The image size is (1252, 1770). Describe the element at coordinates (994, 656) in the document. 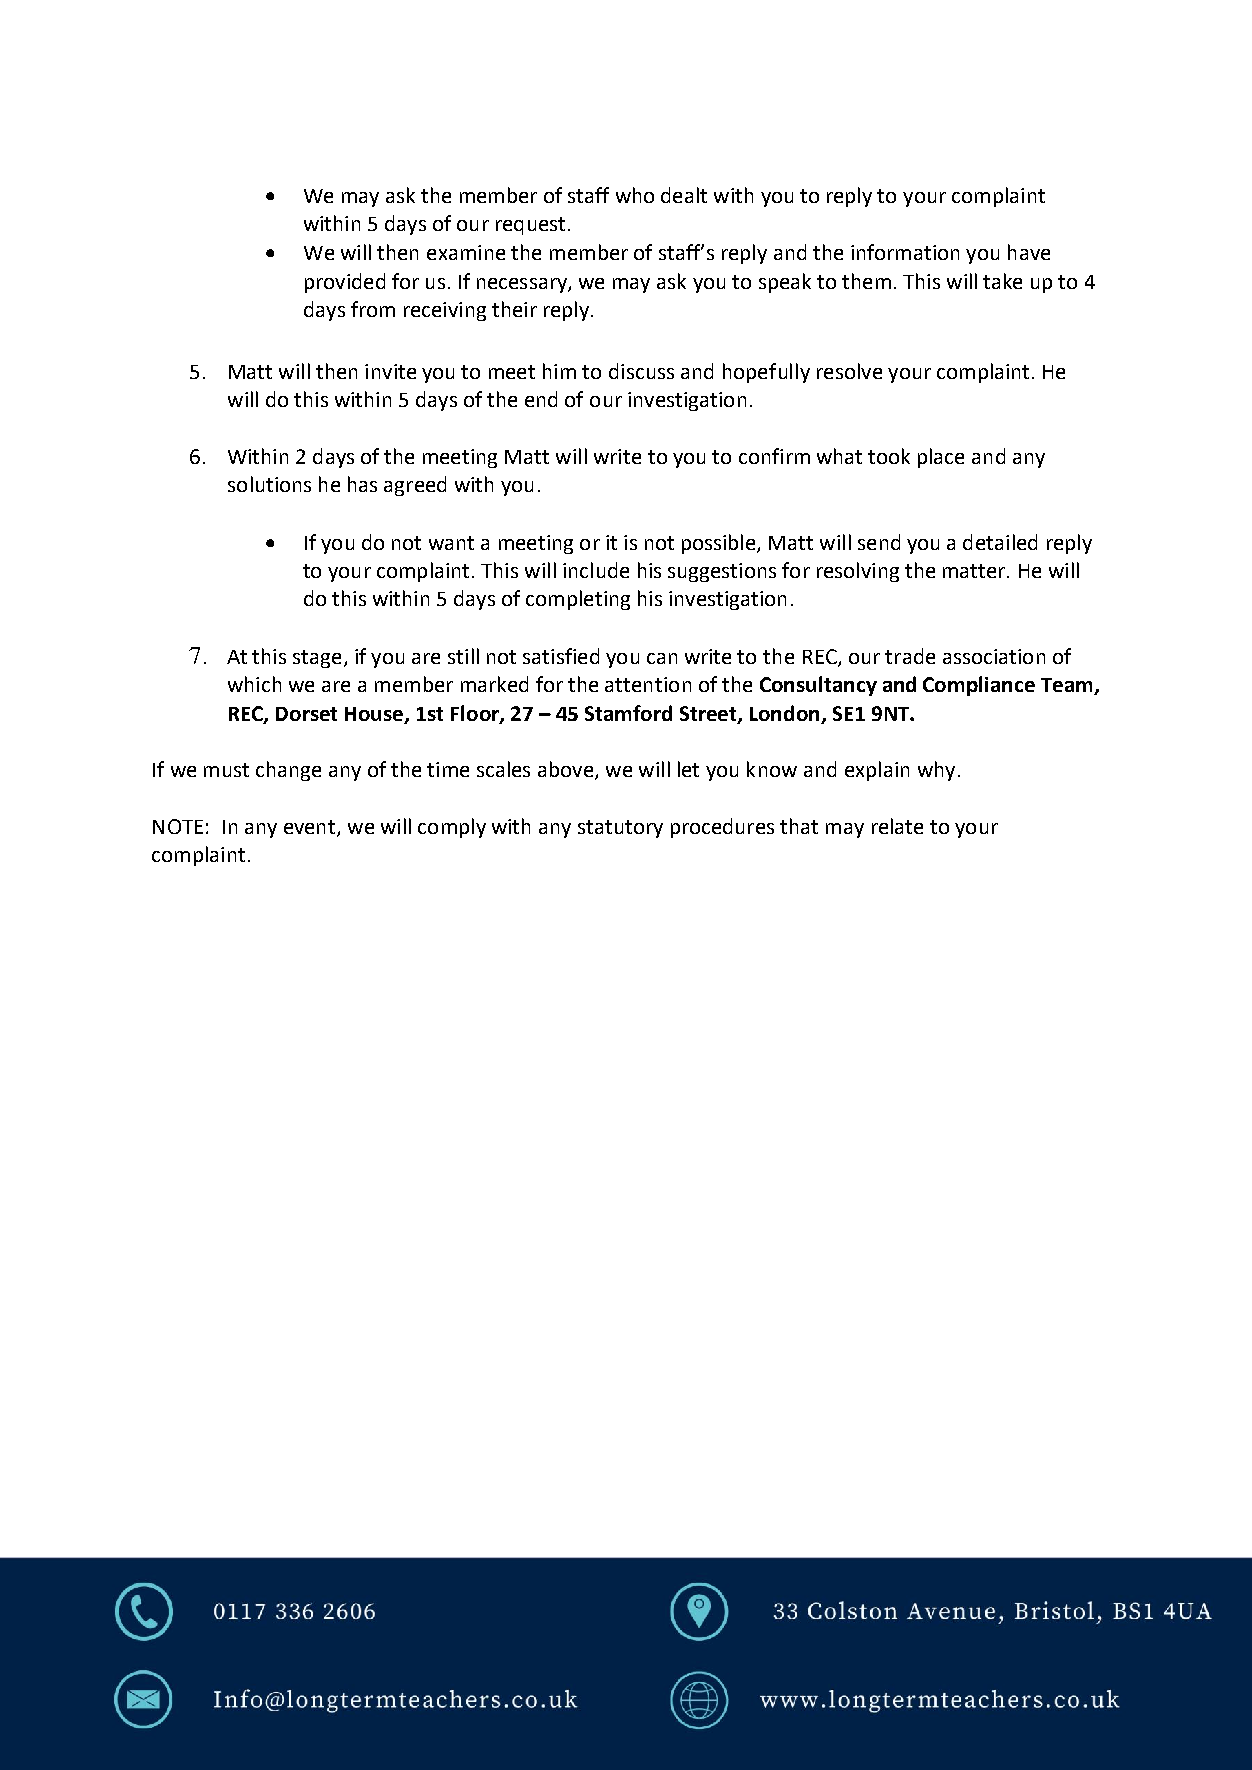

I see `association` at that location.
